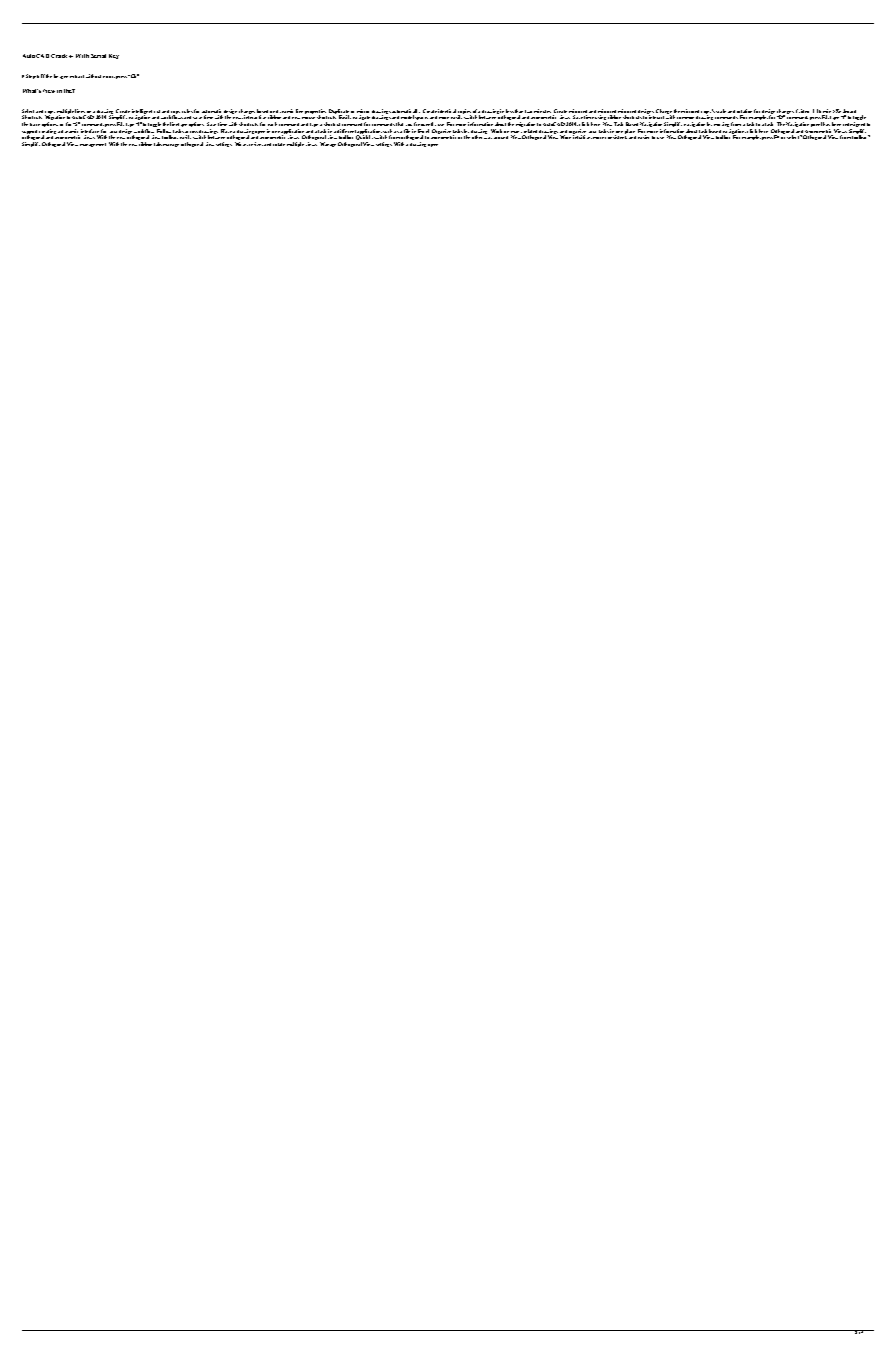  Describe the element at coordinates (77, 76) in the document. I see `extract` at that location.
